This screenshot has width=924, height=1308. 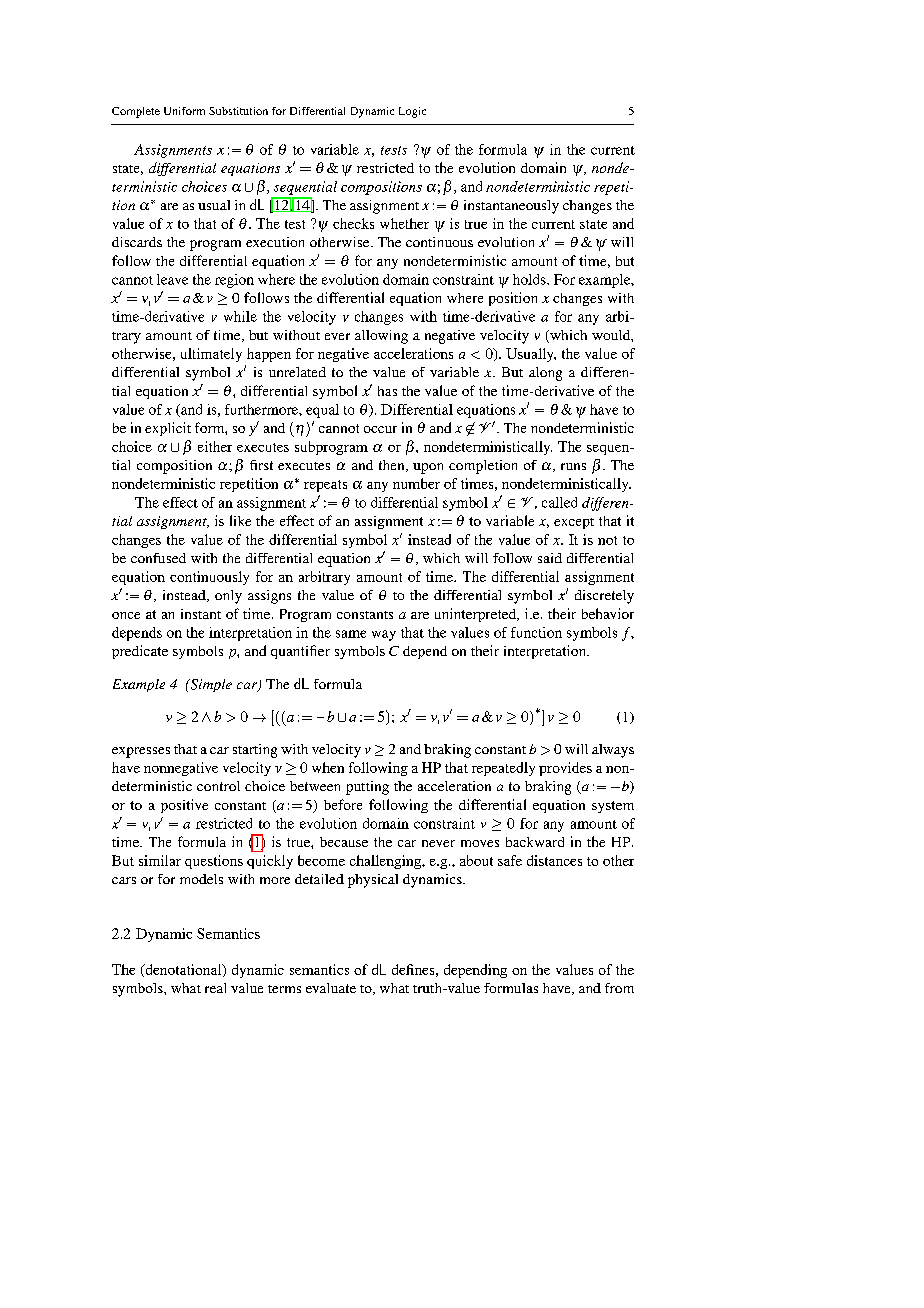 What do you see at coordinates (136, 112) in the screenshot?
I see `Complete` at bounding box center [136, 112].
